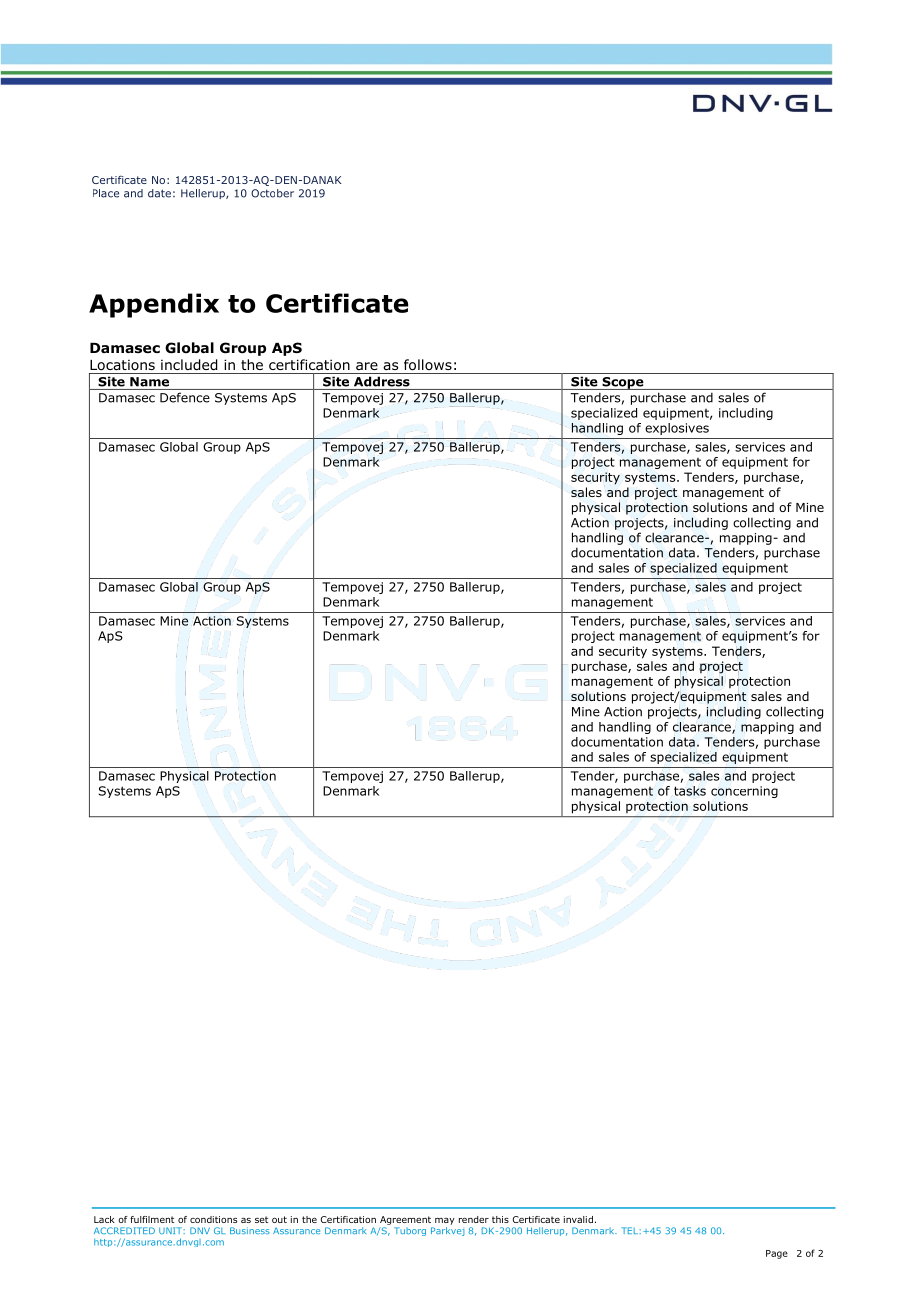 Image resolution: width=924 pixels, height=1307 pixels. What do you see at coordinates (445, 1221) in the screenshot?
I see `may` at bounding box center [445, 1221].
